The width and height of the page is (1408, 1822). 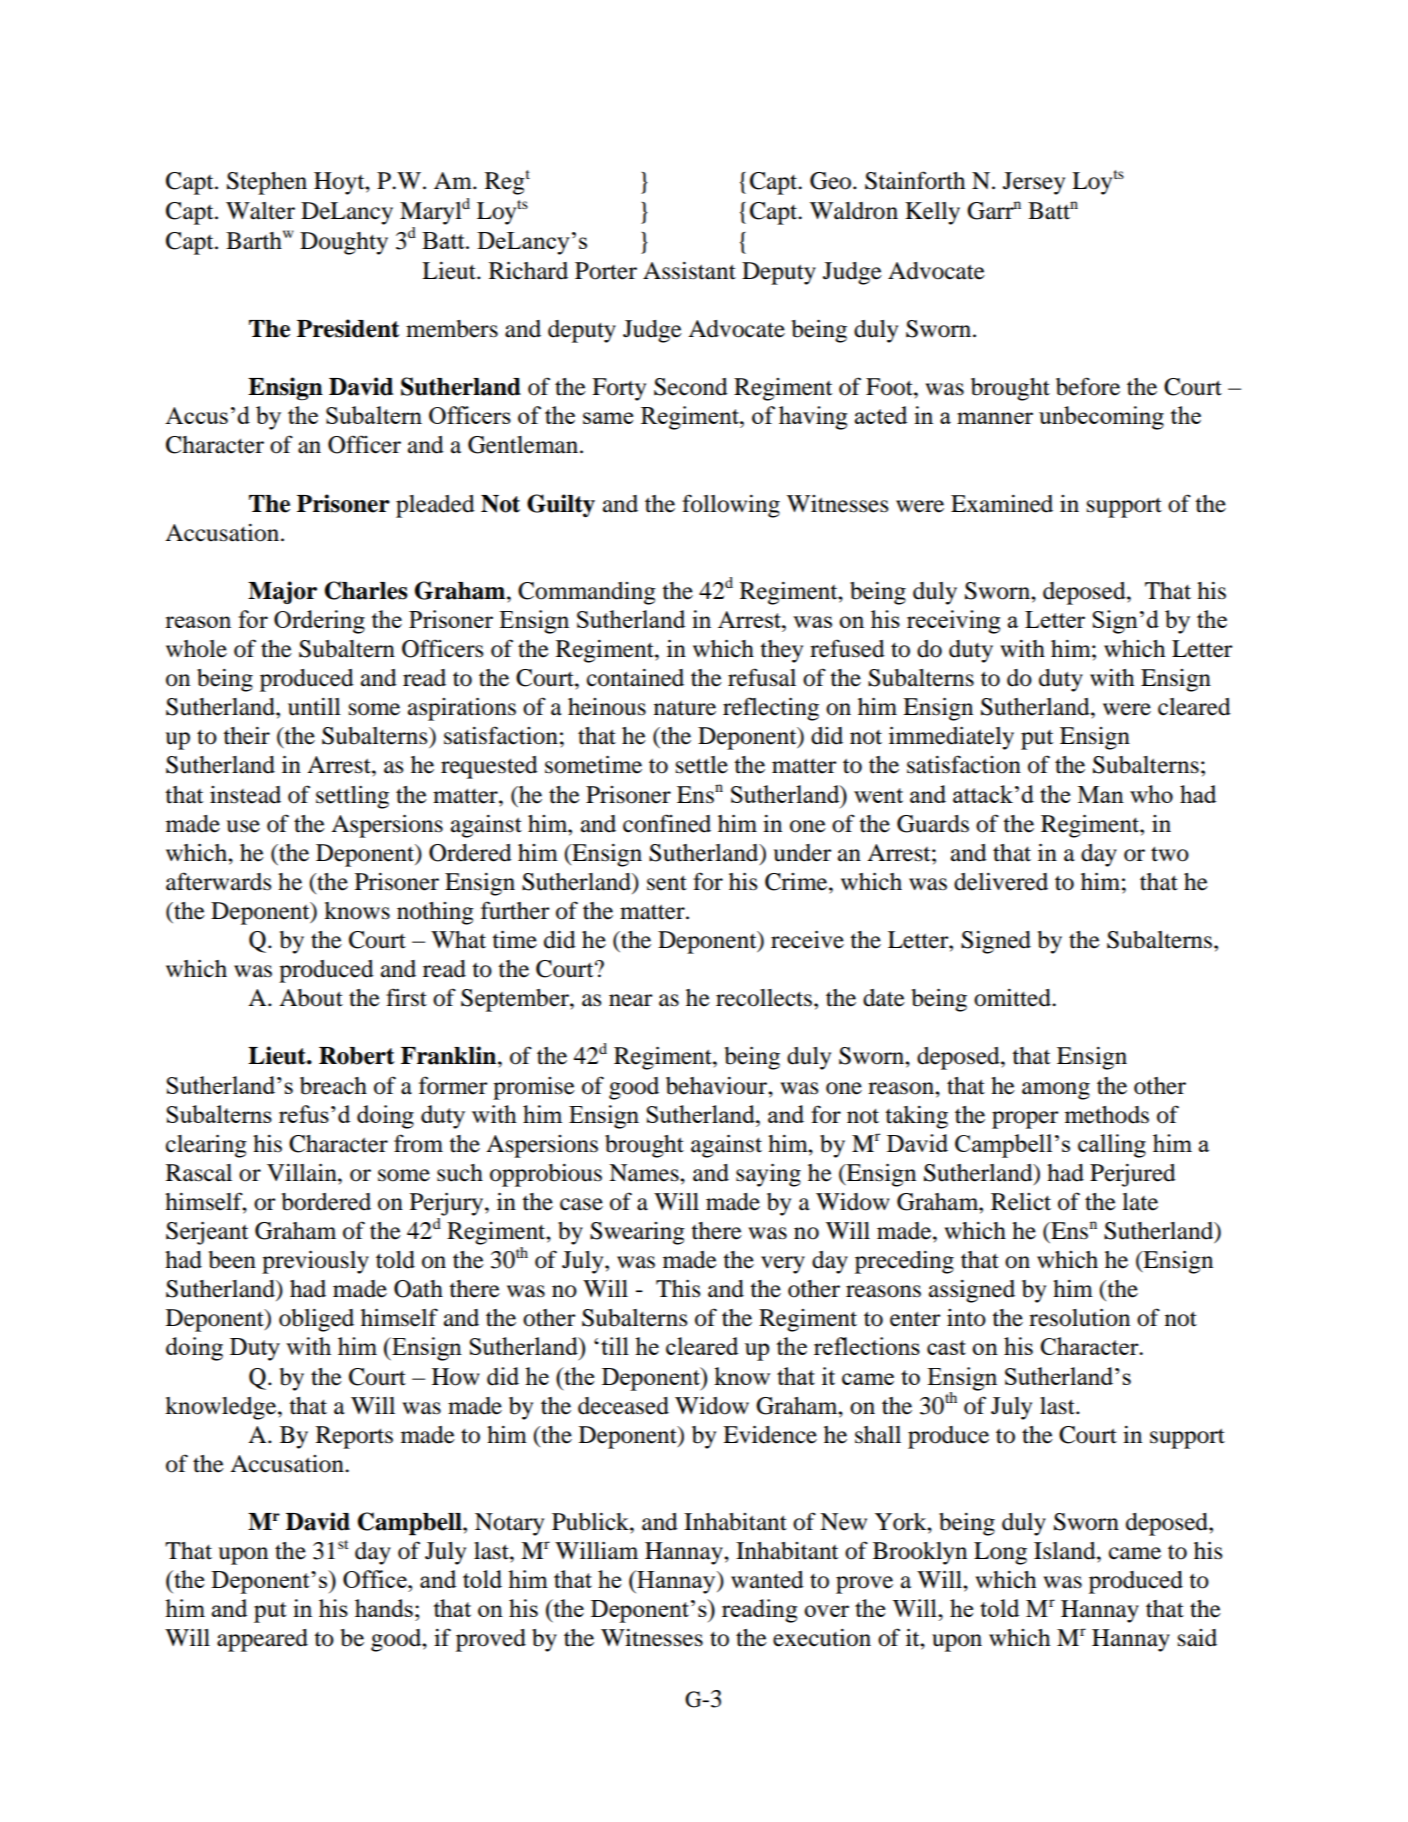 I want to click on Doughty, so click(x=344, y=243).
